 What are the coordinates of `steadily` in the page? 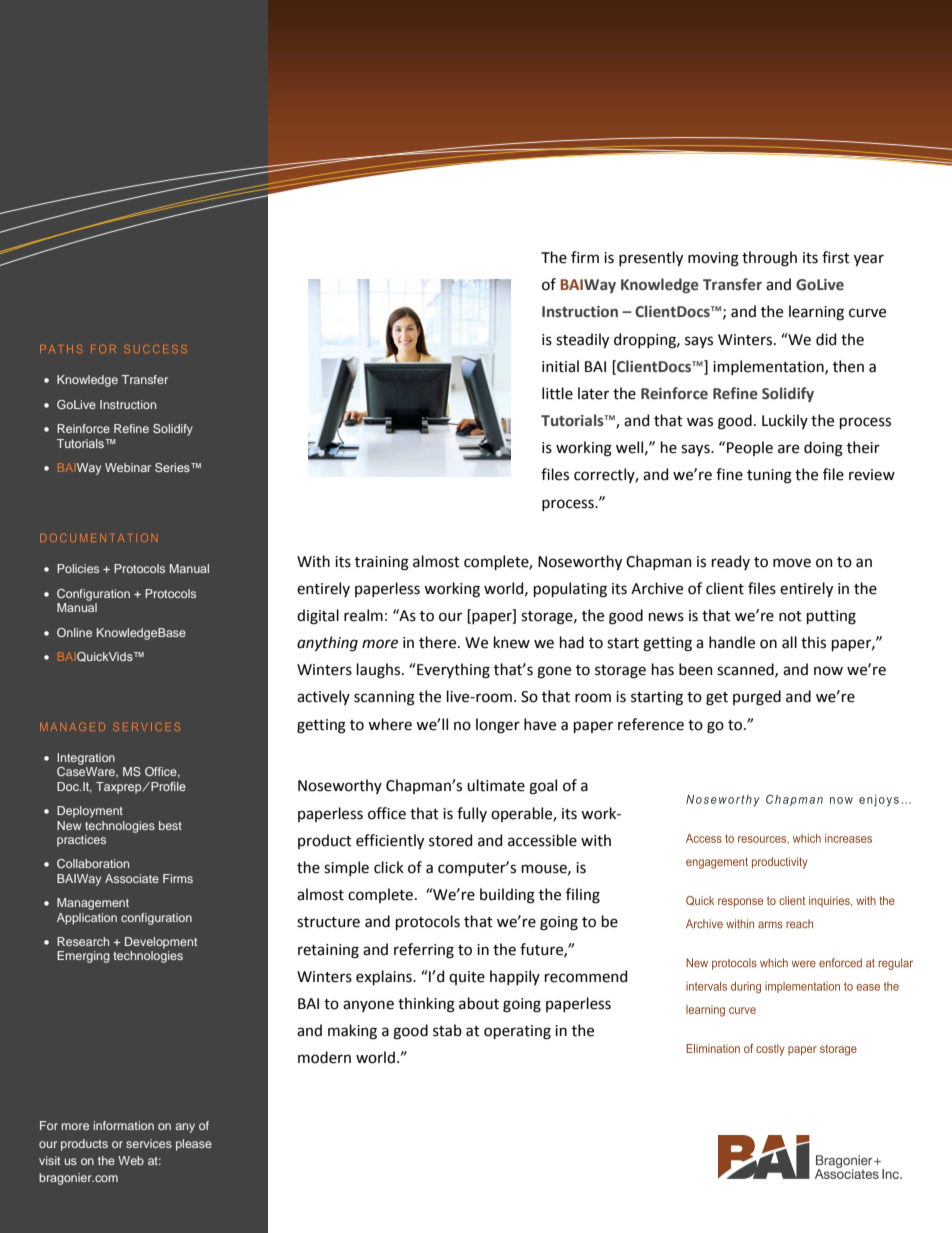 It's located at (582, 340).
